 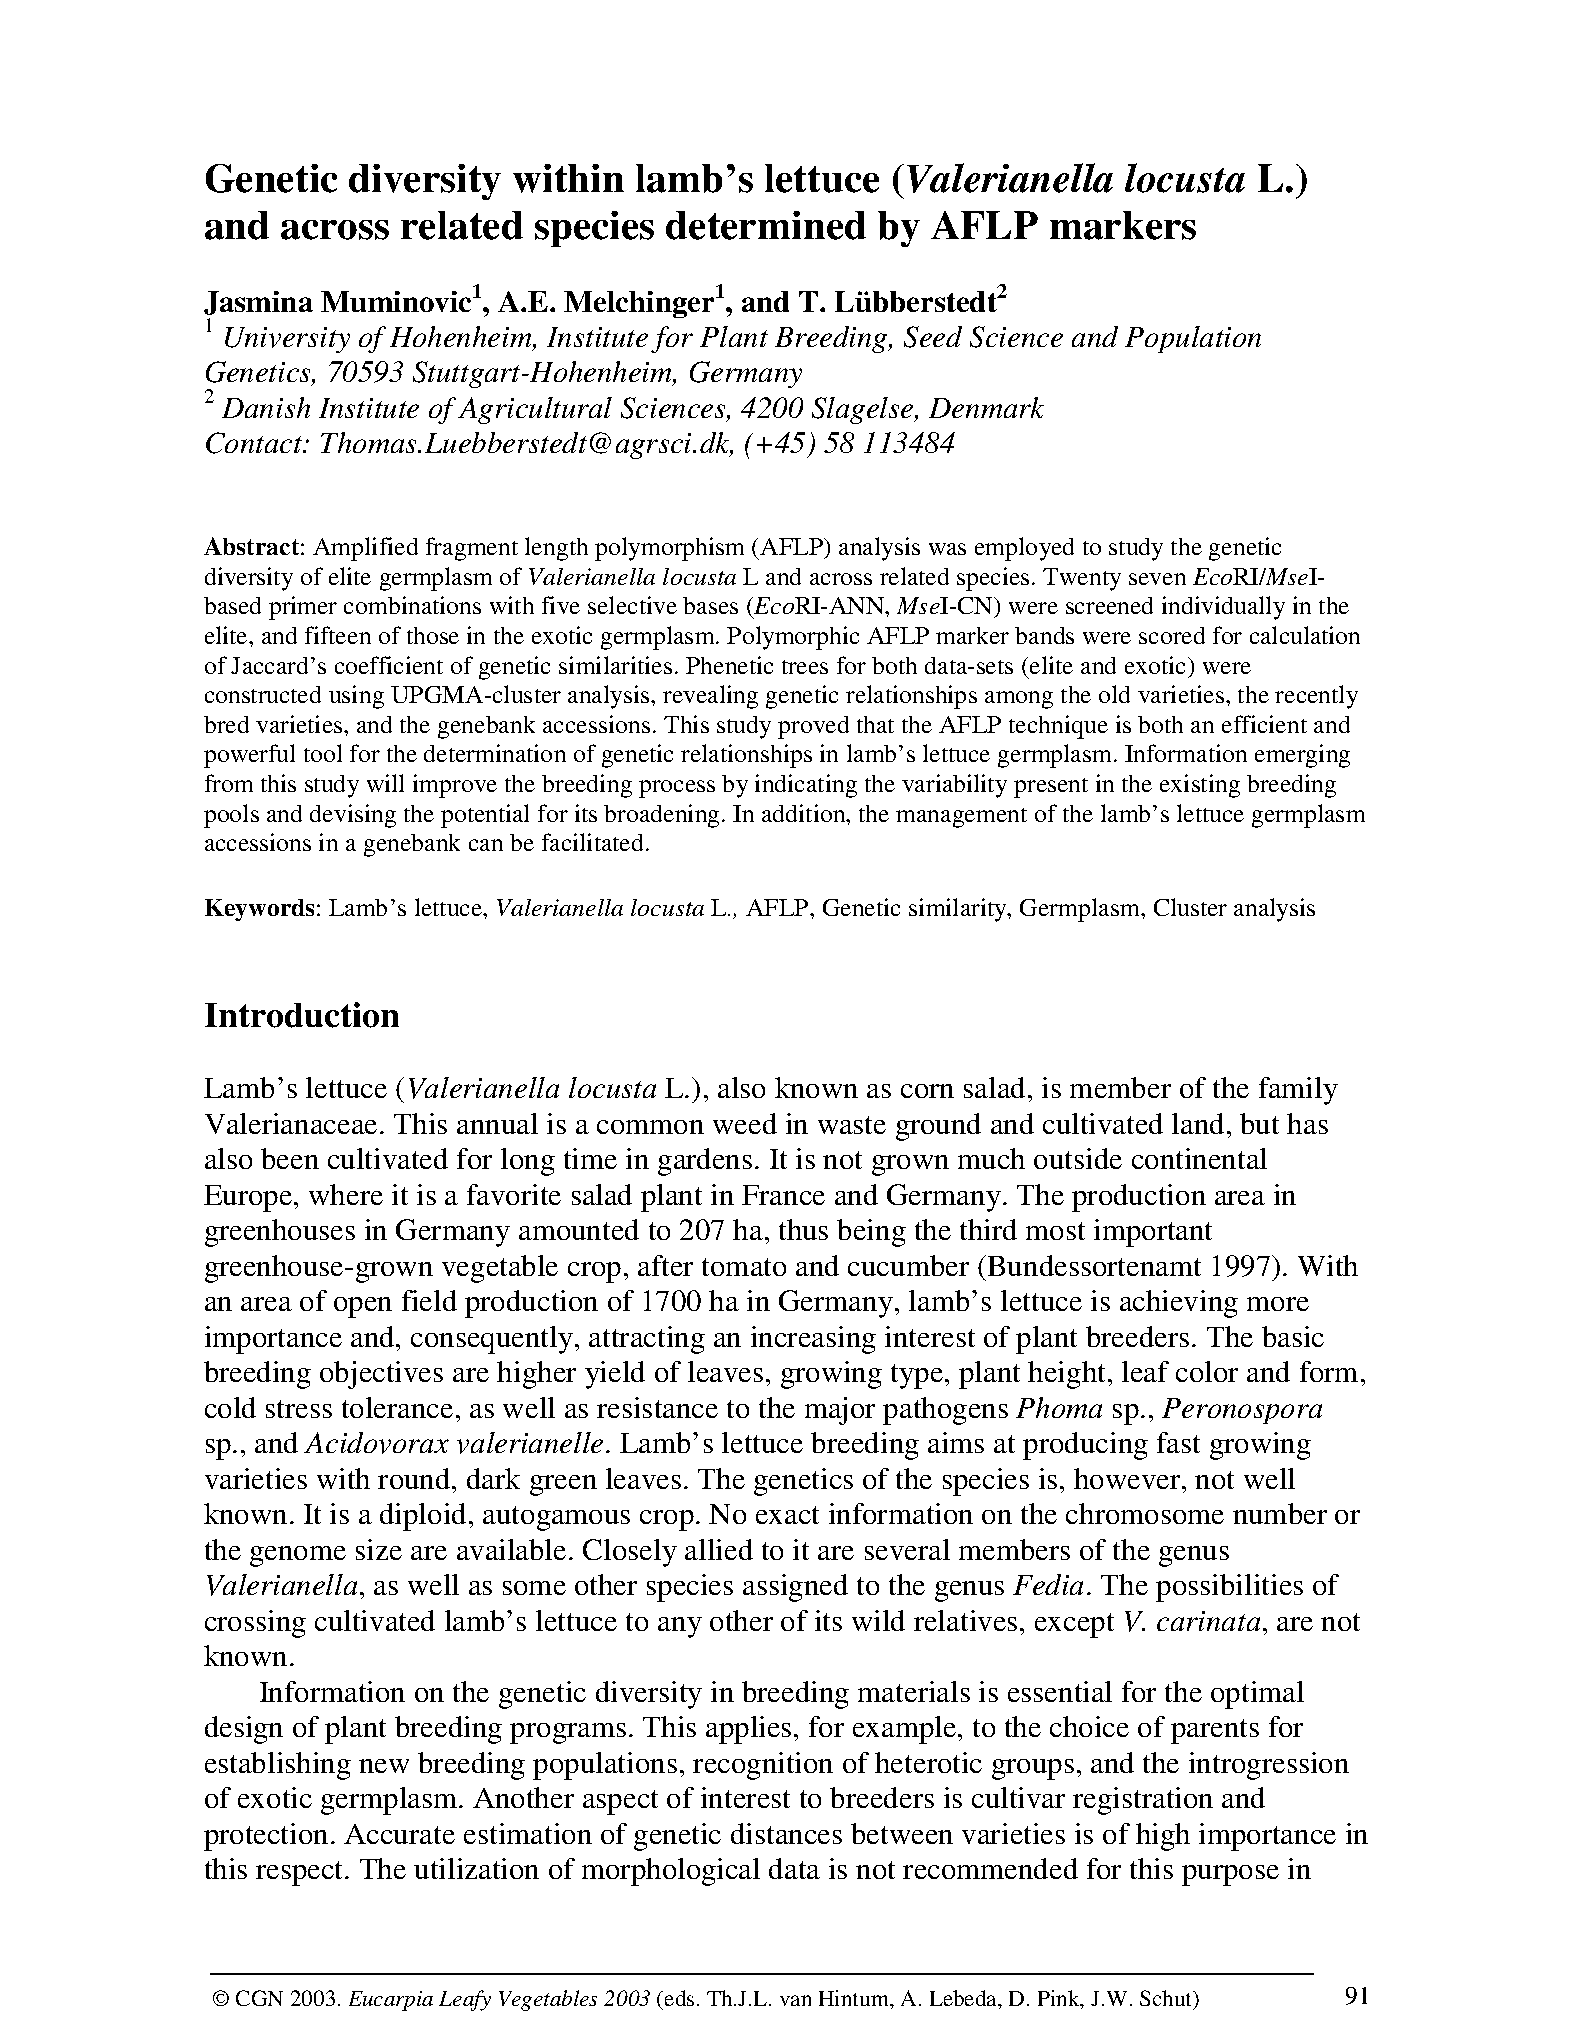 What do you see at coordinates (353, 816) in the screenshot?
I see `devising` at bounding box center [353, 816].
